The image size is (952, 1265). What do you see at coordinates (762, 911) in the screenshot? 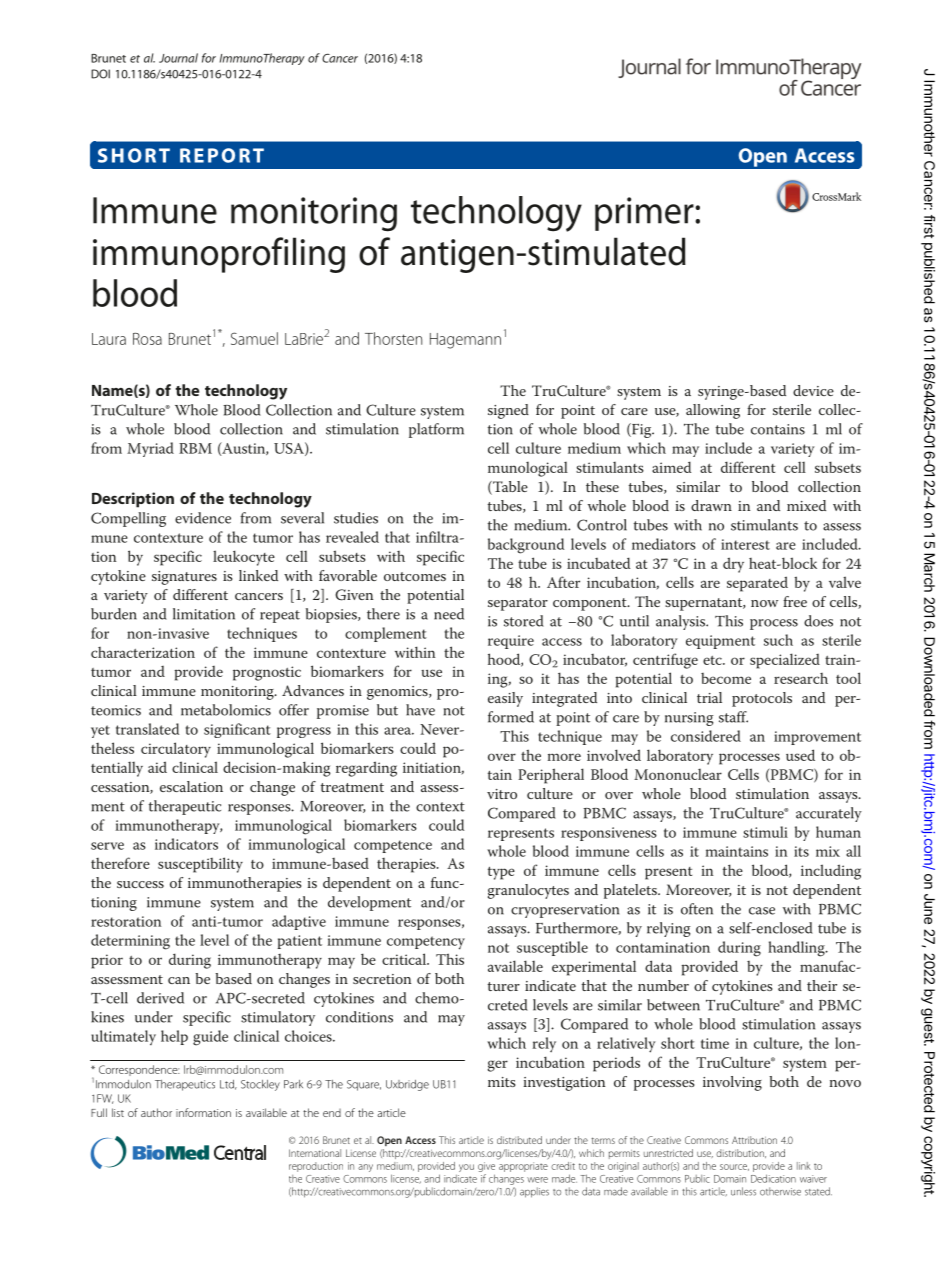
I see `case` at bounding box center [762, 911].
